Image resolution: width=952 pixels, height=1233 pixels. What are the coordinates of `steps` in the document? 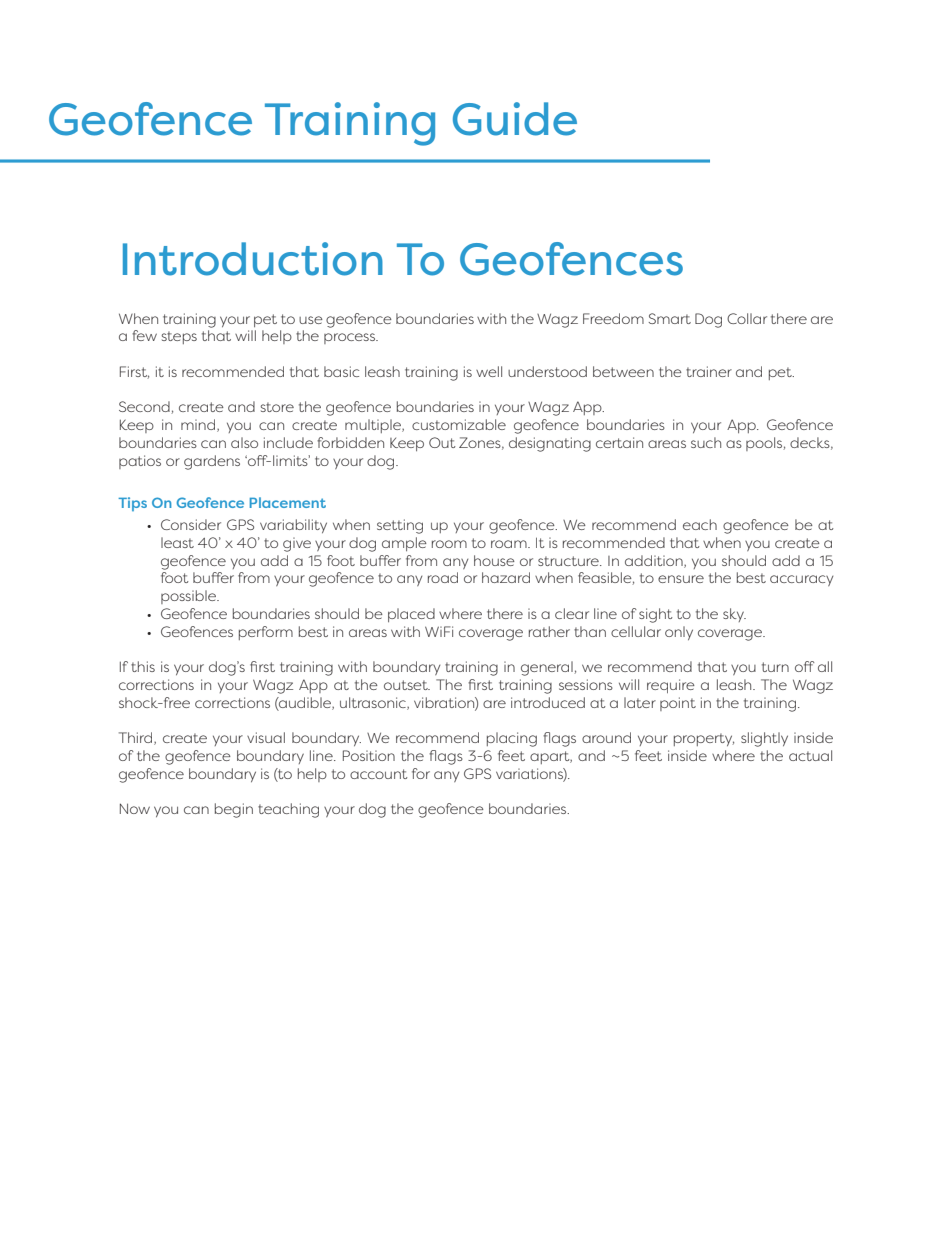 It's located at (179, 337).
